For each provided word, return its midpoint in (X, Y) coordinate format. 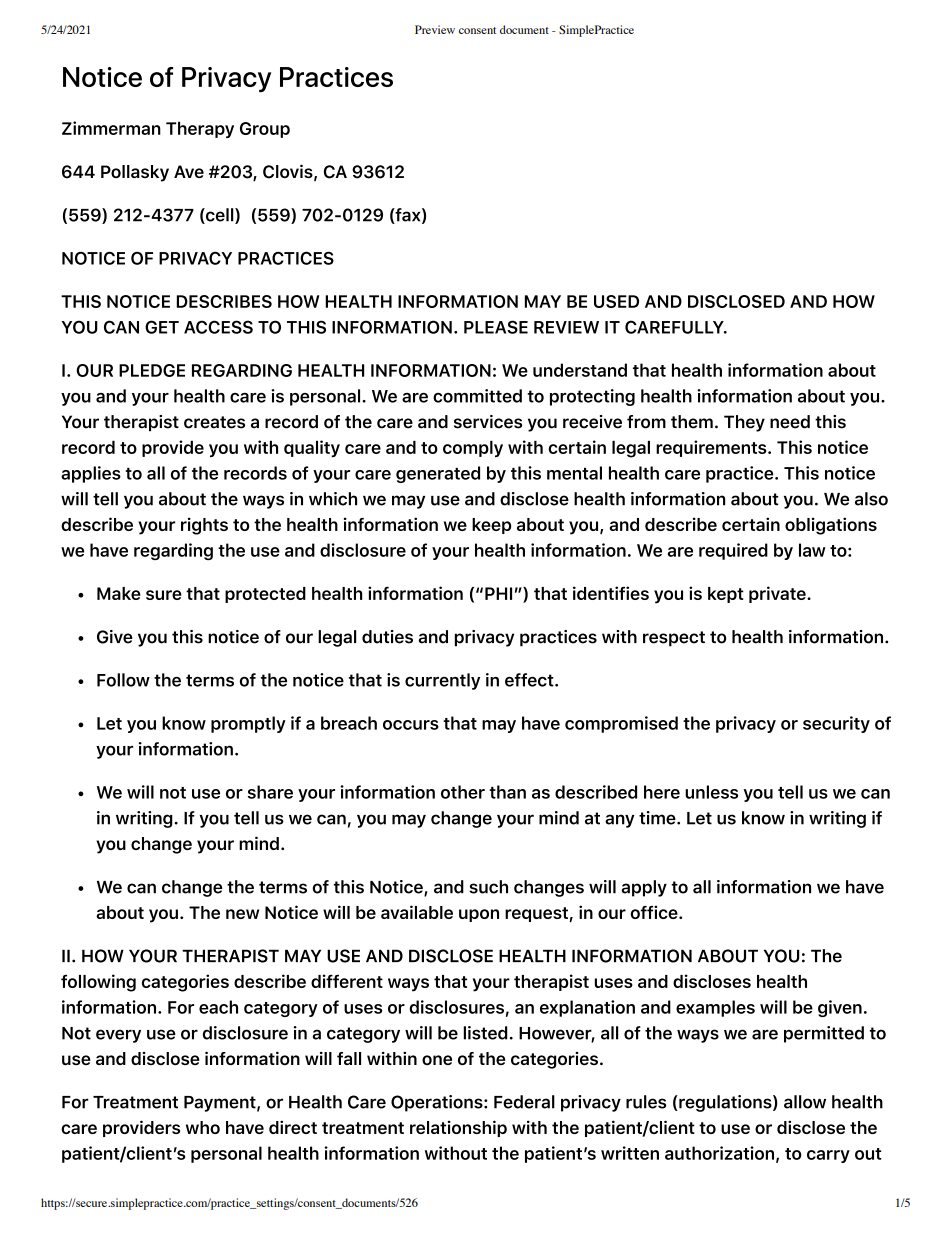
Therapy (200, 129)
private (778, 594)
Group (265, 130)
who (203, 1127)
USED (616, 301)
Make (119, 593)
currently (442, 681)
